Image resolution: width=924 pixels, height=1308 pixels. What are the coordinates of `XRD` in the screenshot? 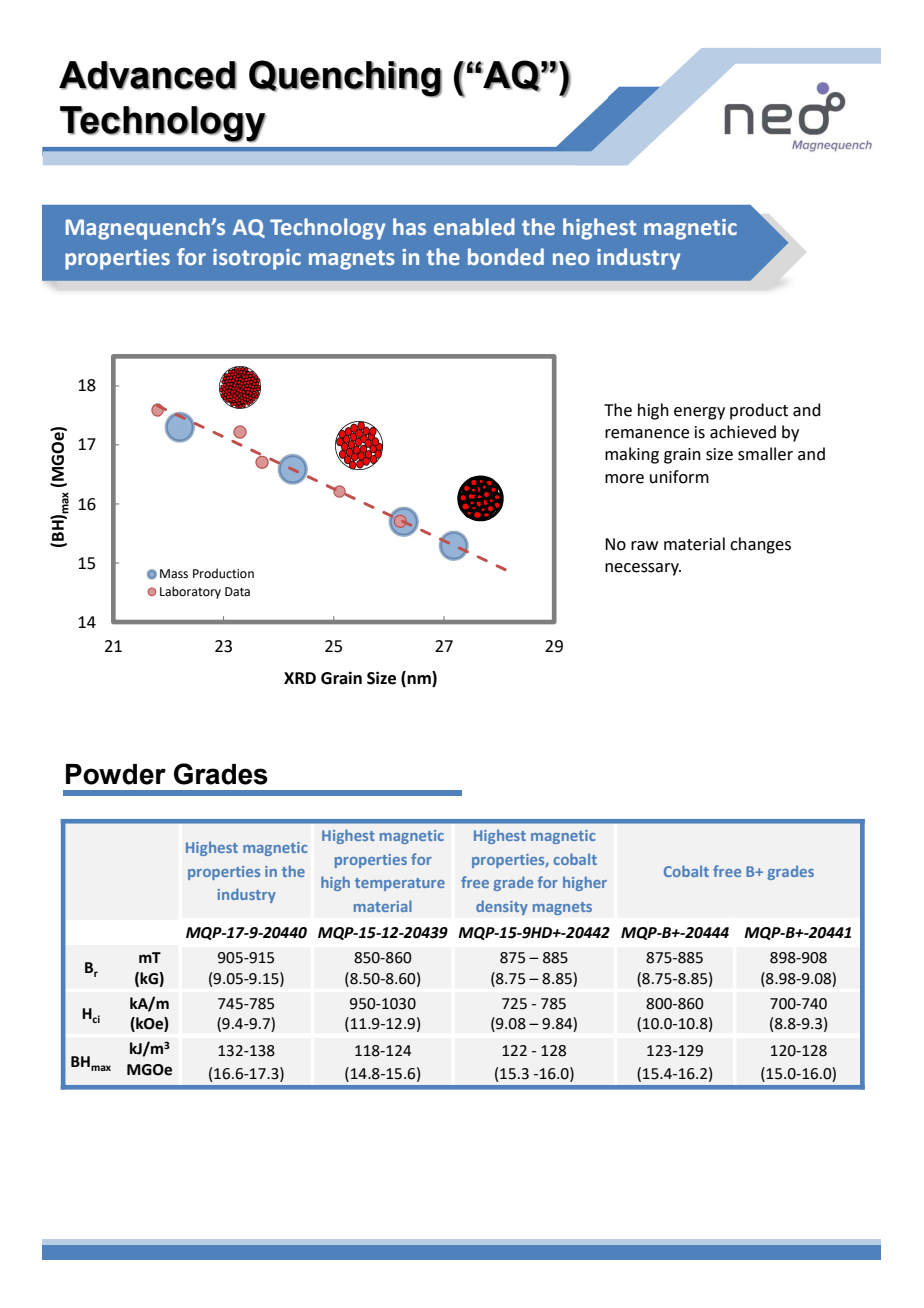 It's located at (300, 678).
